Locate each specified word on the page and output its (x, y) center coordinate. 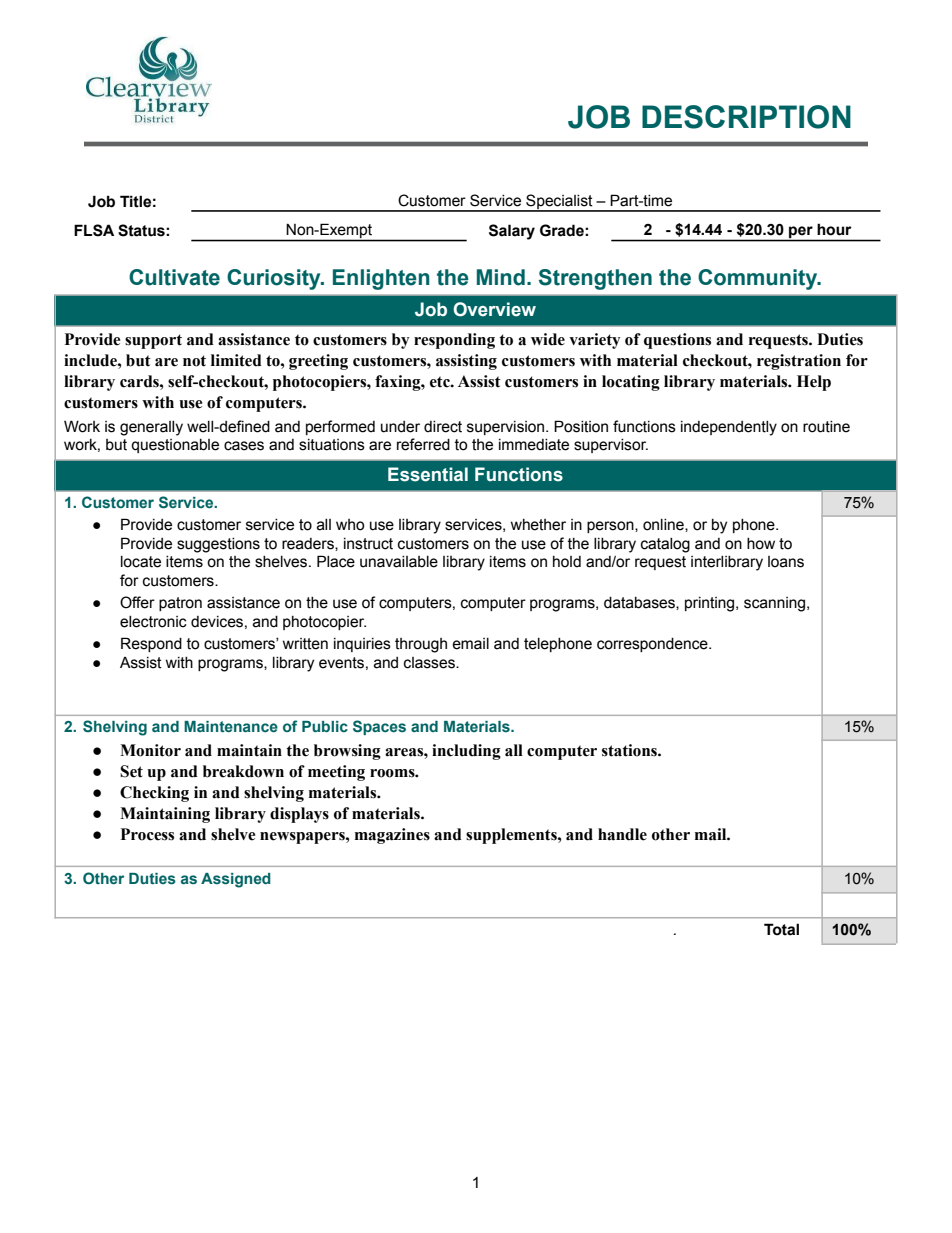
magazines (392, 836)
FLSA (94, 230)
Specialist (559, 202)
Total (781, 929)
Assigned (236, 880)
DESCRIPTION (746, 117)
